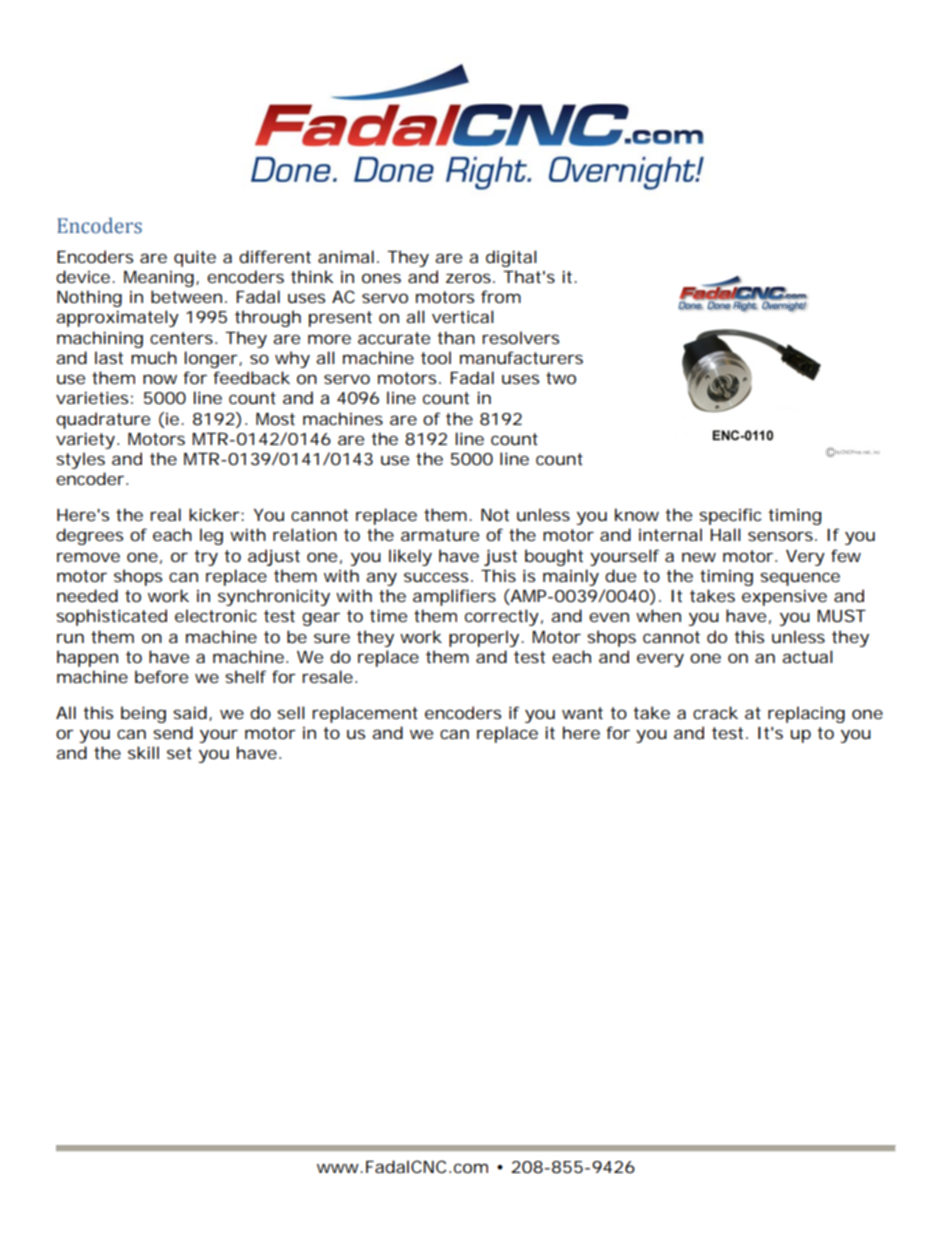  What do you see at coordinates (511, 258) in the screenshot?
I see `digital` at bounding box center [511, 258].
